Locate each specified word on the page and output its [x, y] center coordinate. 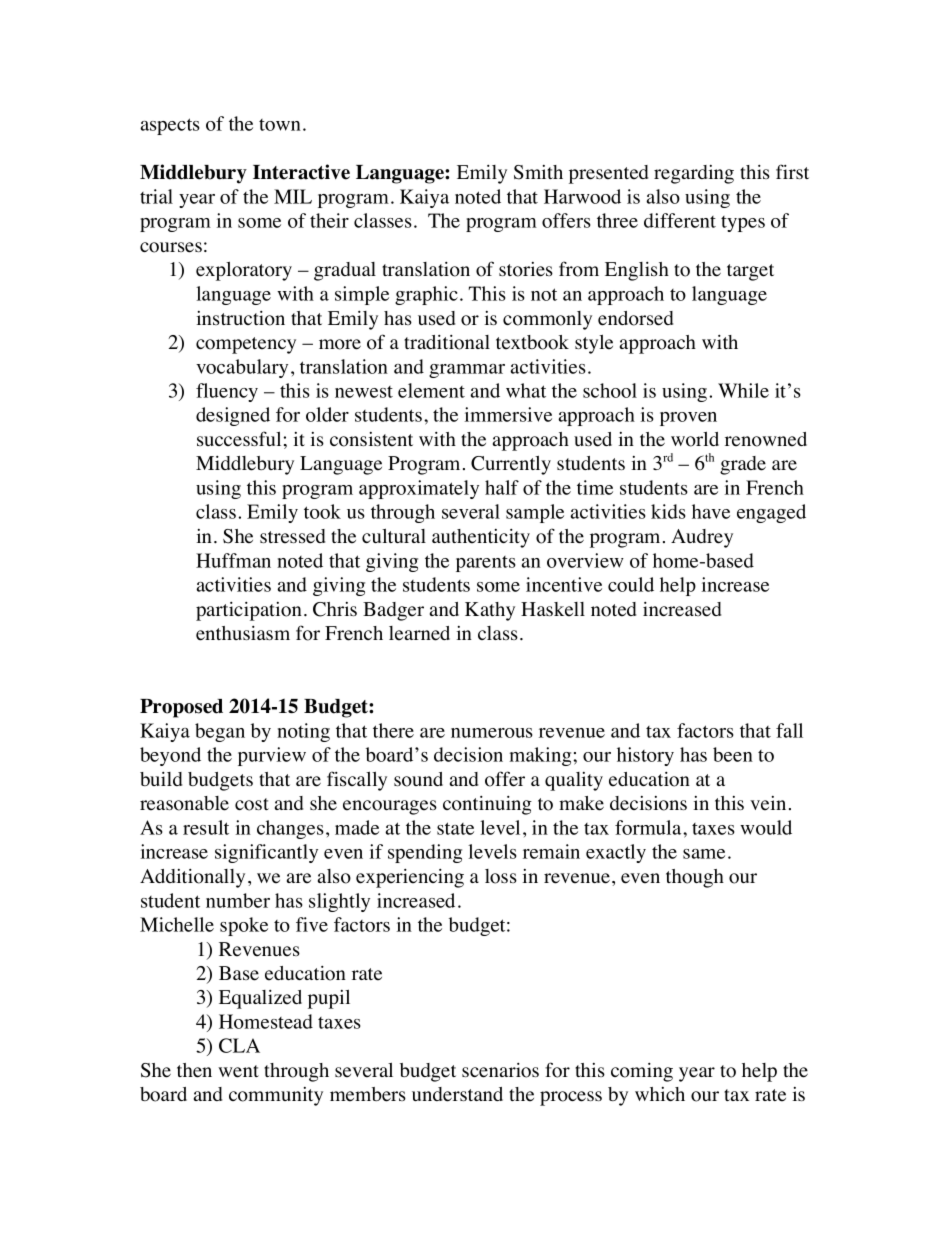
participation [249, 611]
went [238, 1071]
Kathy [490, 611]
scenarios [500, 1070]
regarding [694, 174]
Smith [538, 172]
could [631, 584]
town [281, 125]
